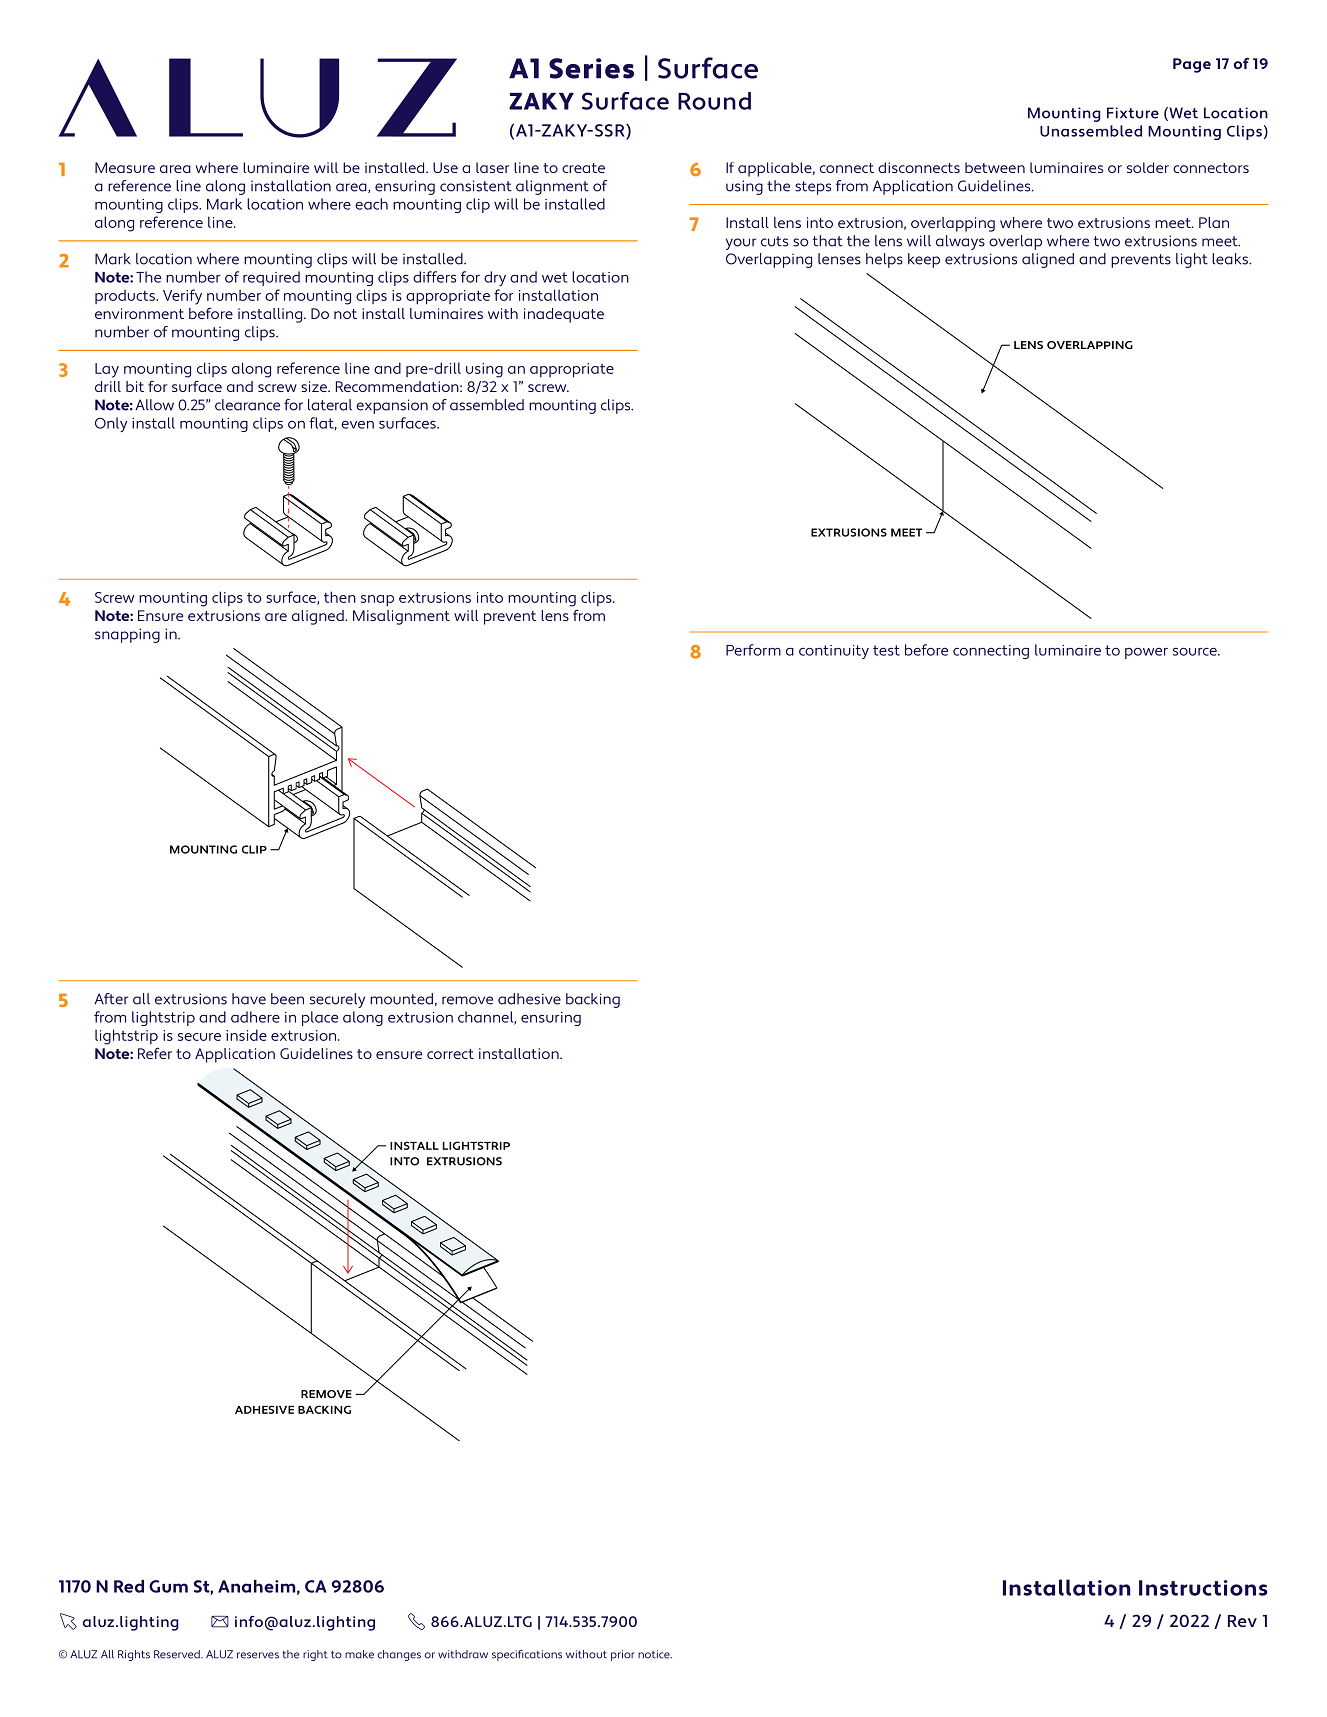 This screenshot has height=1717, width=1327. What do you see at coordinates (1203, 1588) in the screenshot?
I see `Instructions` at bounding box center [1203, 1588].
